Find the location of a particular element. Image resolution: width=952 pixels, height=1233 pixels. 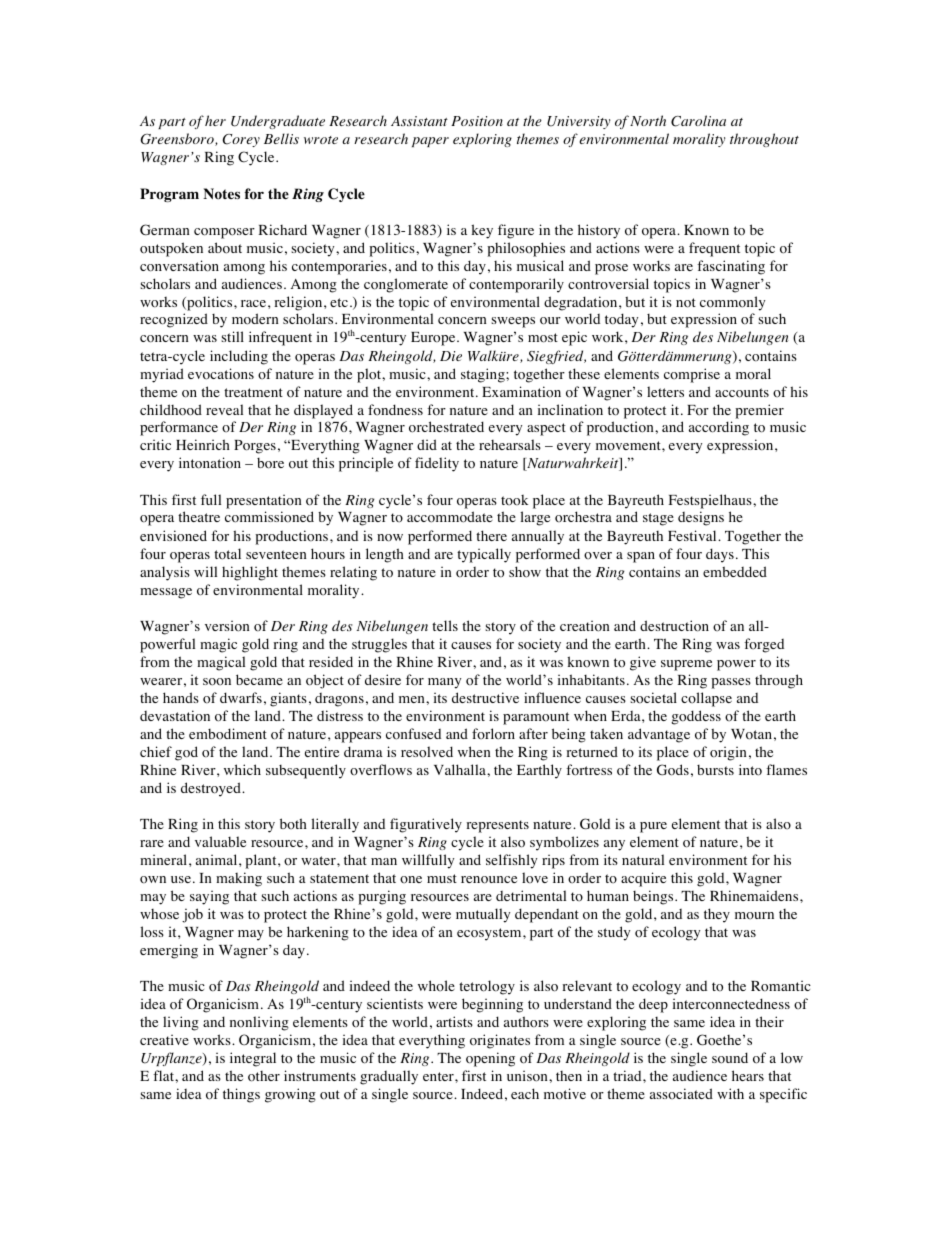

evocations is located at coordinates (221, 374).
